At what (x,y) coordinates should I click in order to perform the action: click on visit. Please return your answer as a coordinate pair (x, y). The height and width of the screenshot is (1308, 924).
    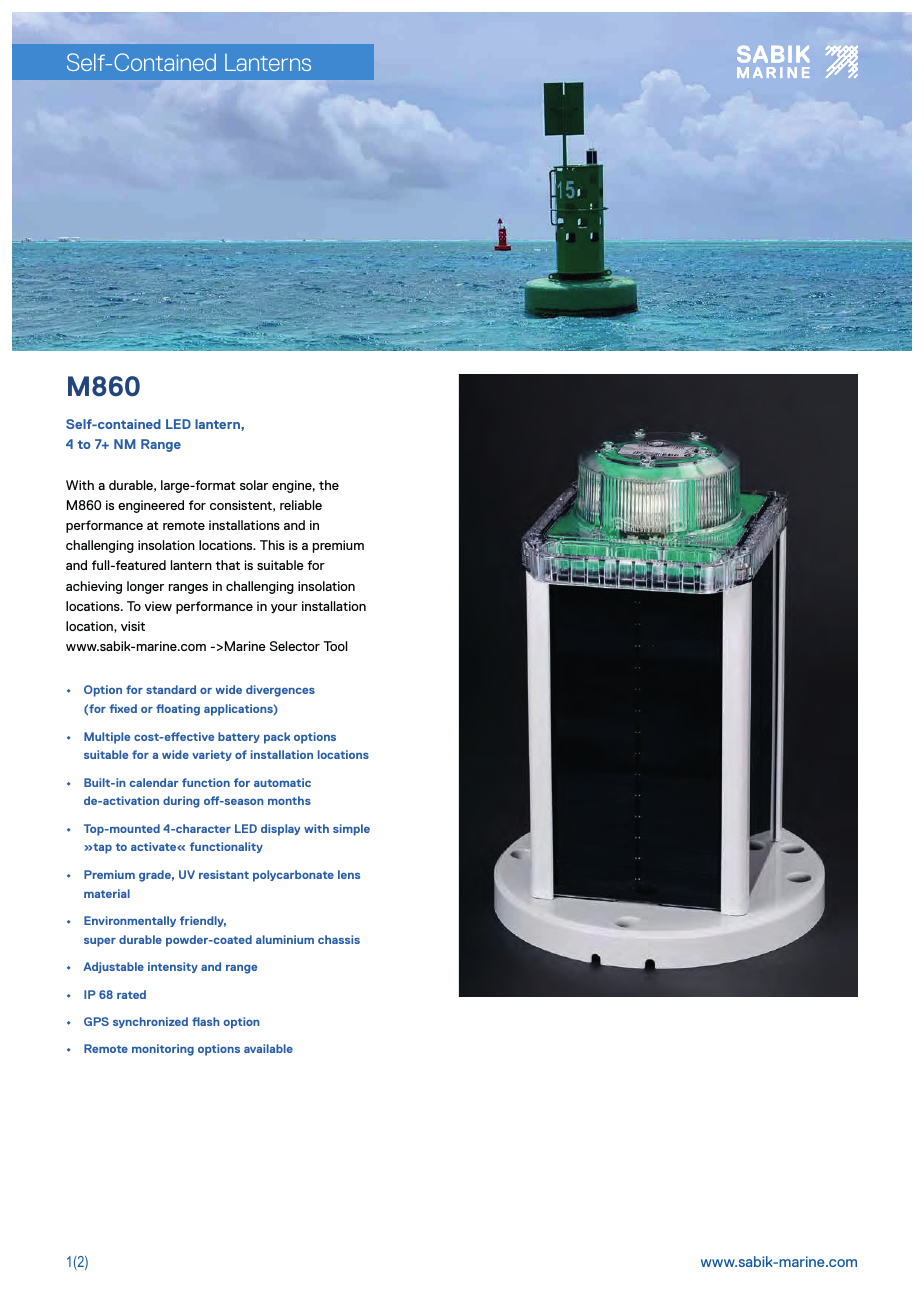
    Looking at the image, I should click on (133, 626).
